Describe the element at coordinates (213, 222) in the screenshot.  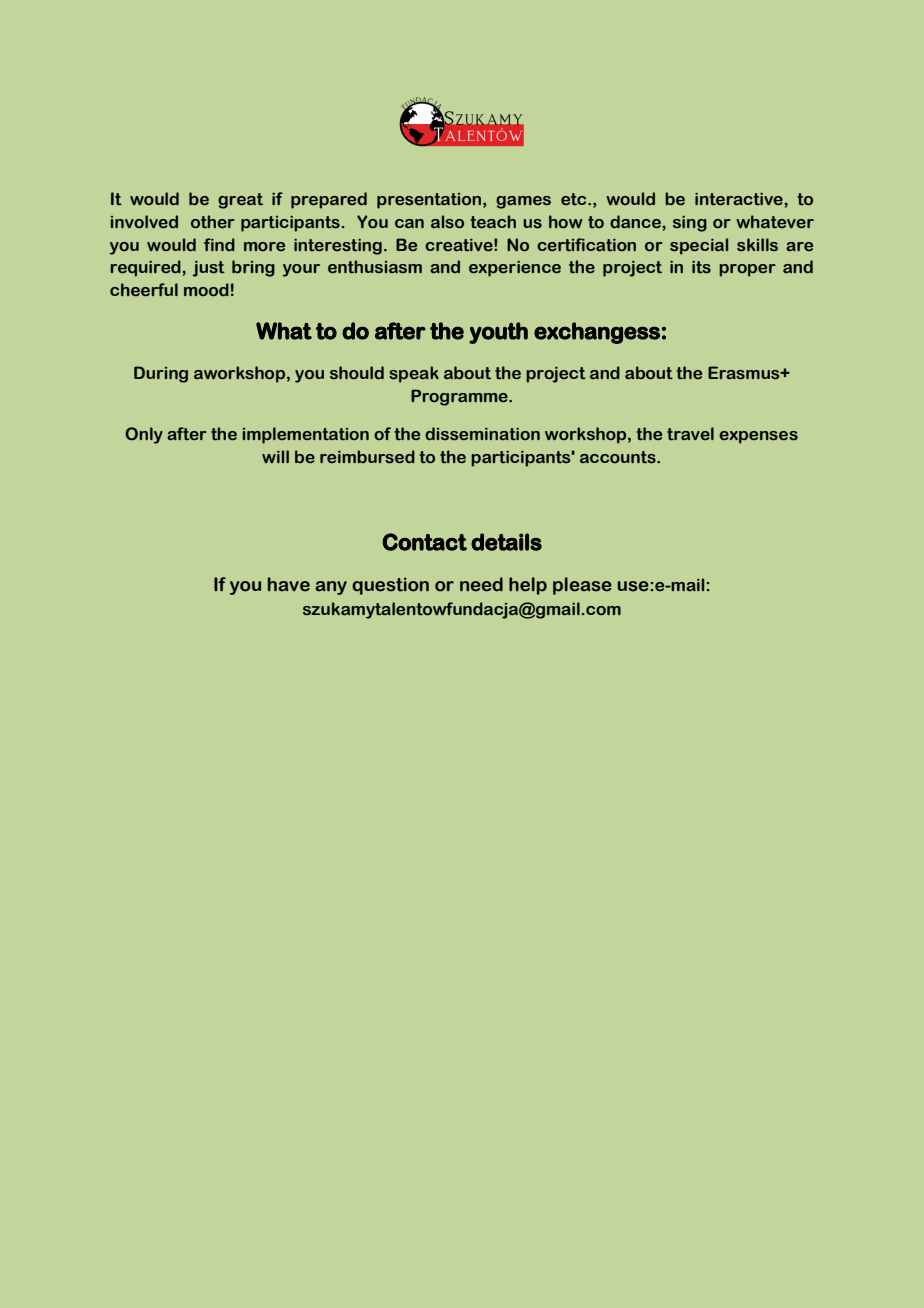
I see `other` at that location.
